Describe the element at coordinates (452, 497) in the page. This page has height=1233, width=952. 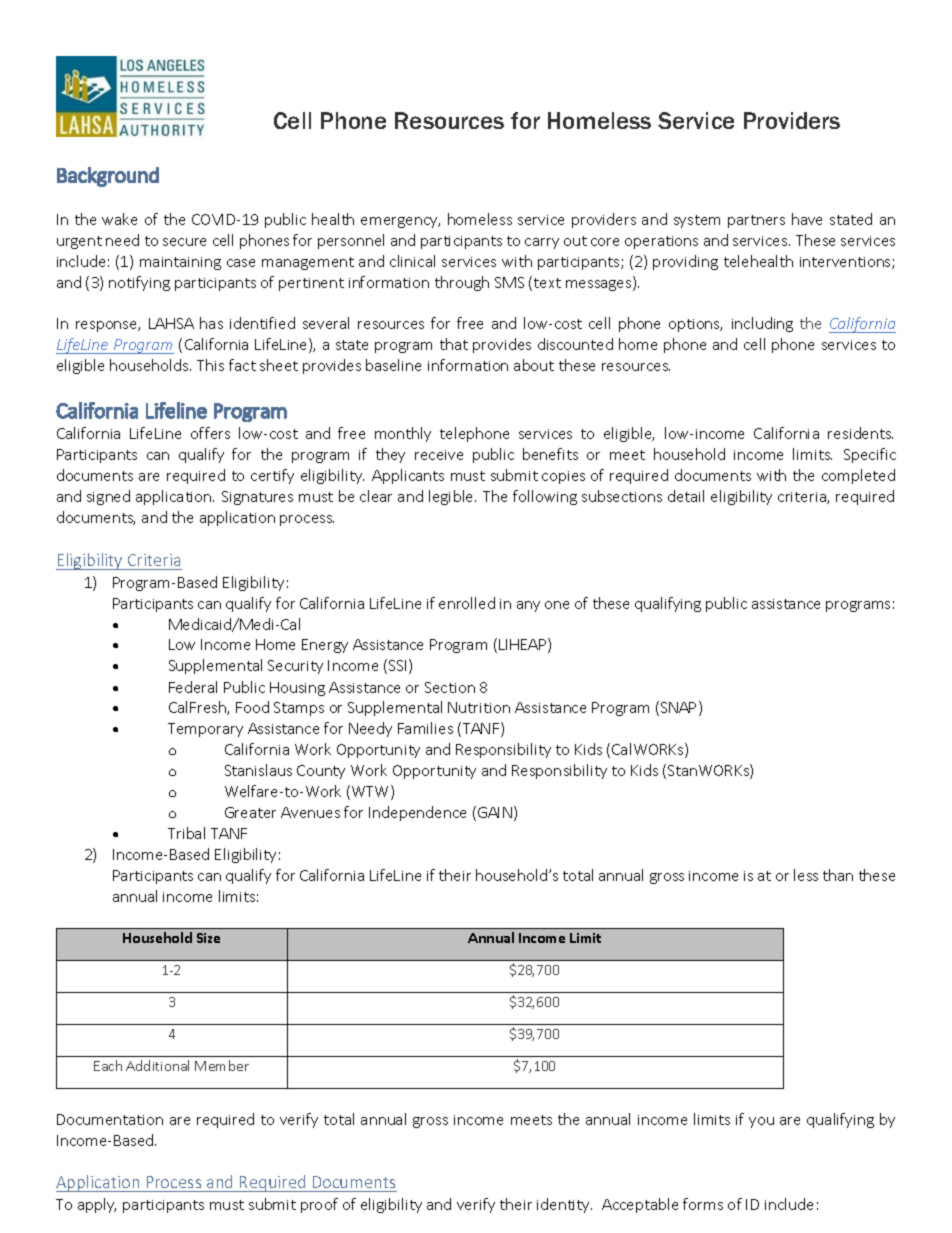
I see `legible` at that location.
